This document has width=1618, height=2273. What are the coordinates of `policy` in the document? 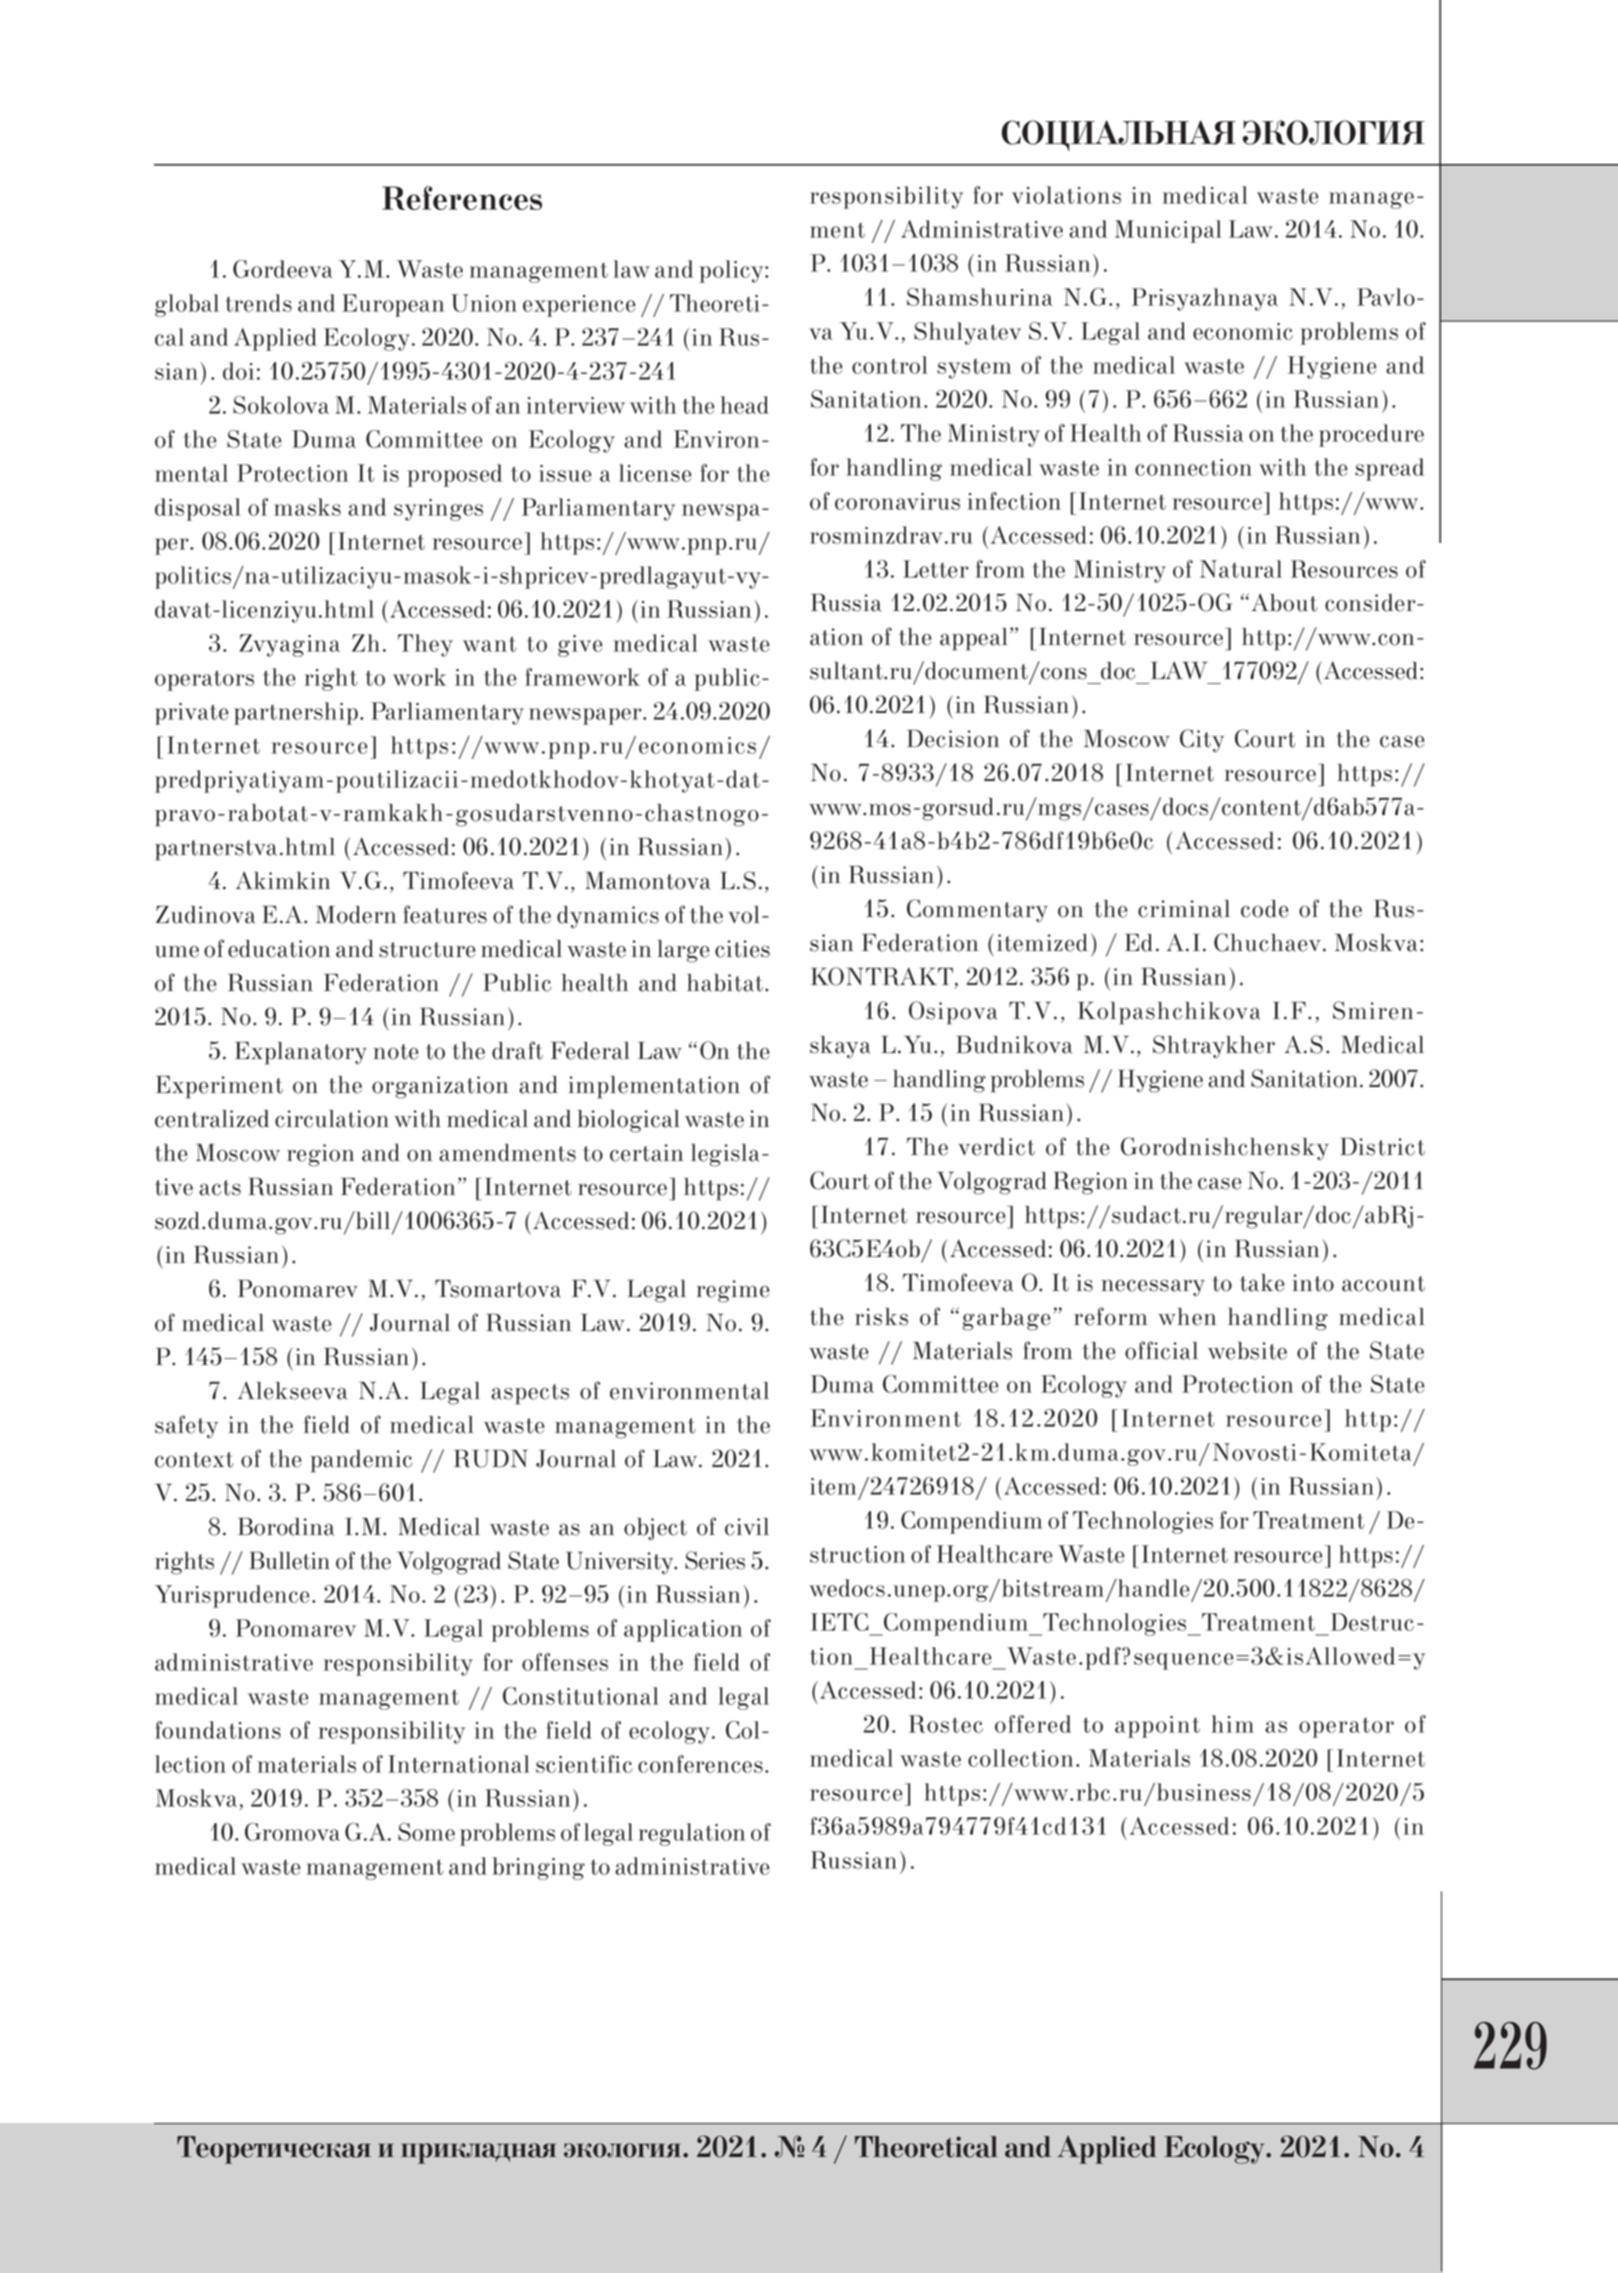 It's located at (733, 271).
